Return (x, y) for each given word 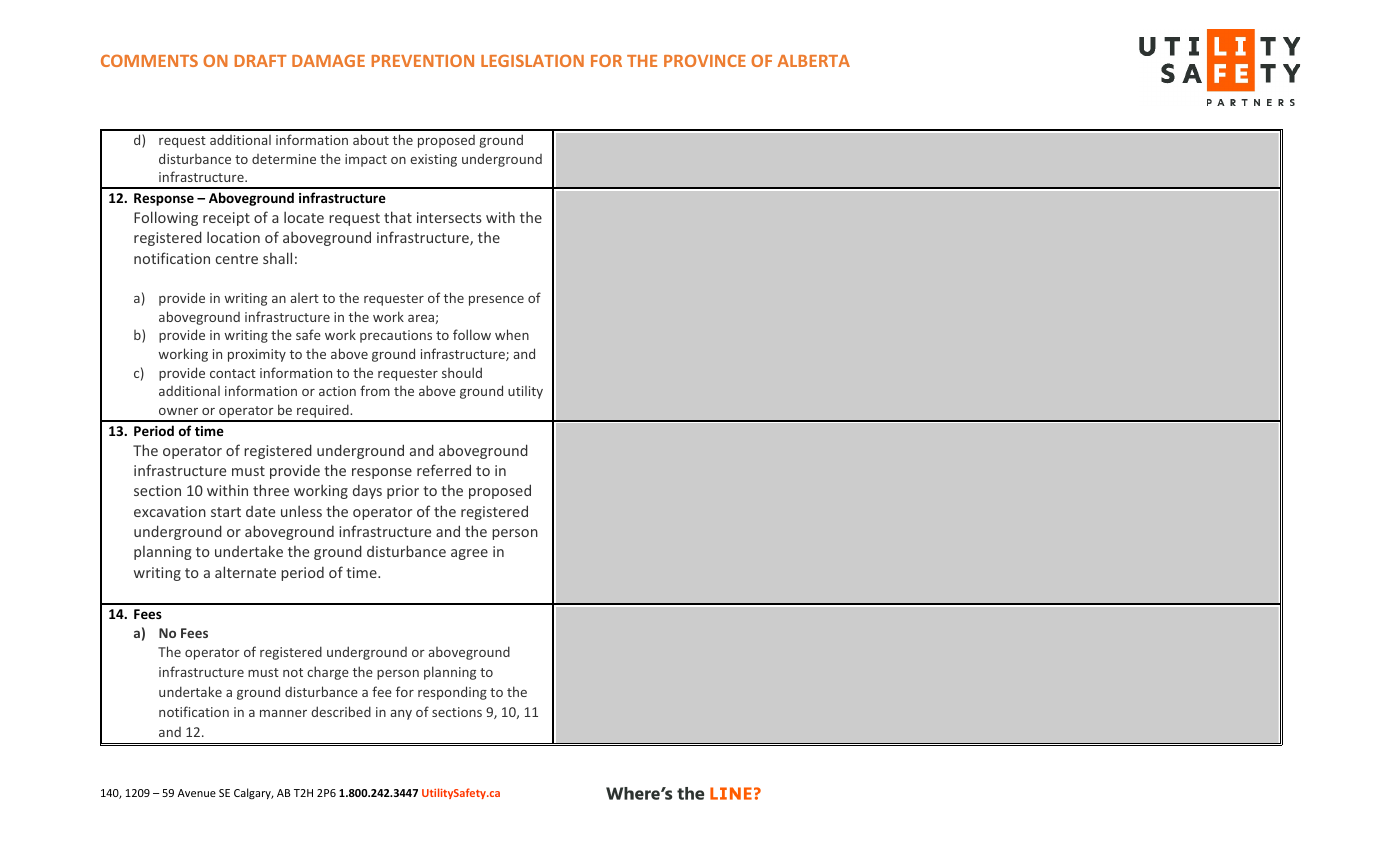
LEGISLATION (532, 60)
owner (178, 411)
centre (237, 259)
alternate (245, 572)
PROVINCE (705, 60)
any (401, 715)
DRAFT (261, 61)
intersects (449, 217)
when (512, 334)
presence (496, 301)
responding (452, 693)
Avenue (197, 793)
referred (444, 470)
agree (469, 554)
